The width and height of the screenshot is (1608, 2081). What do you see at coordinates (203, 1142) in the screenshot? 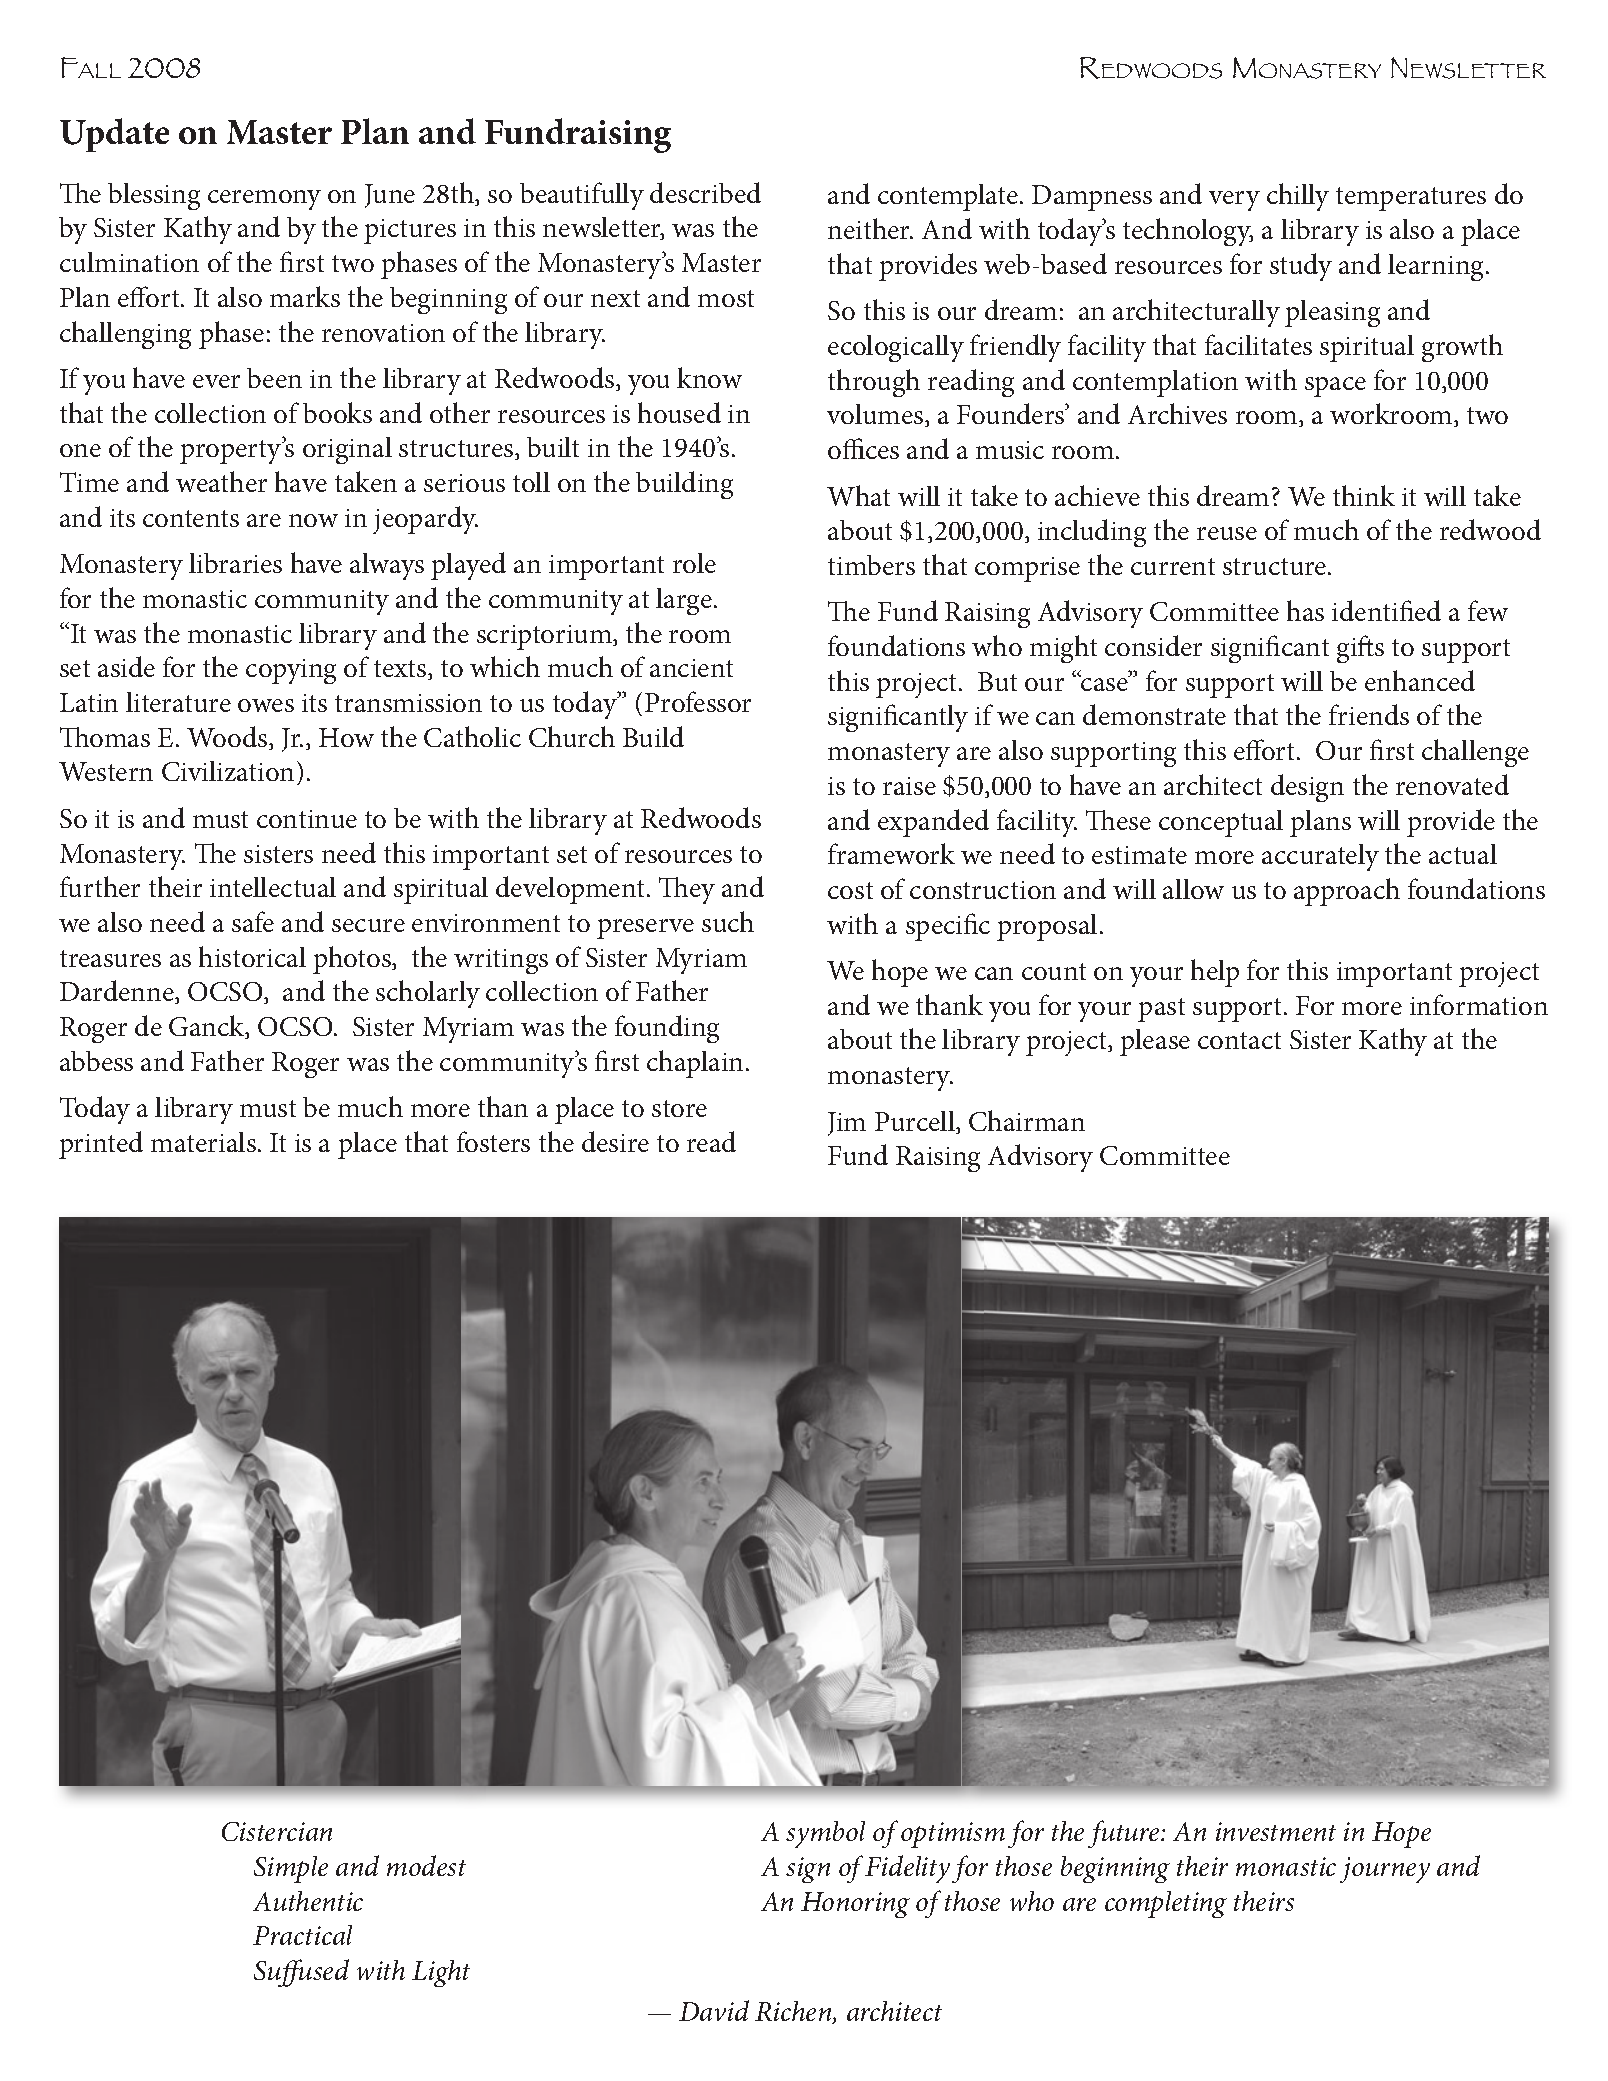
I see `materials` at bounding box center [203, 1142].
